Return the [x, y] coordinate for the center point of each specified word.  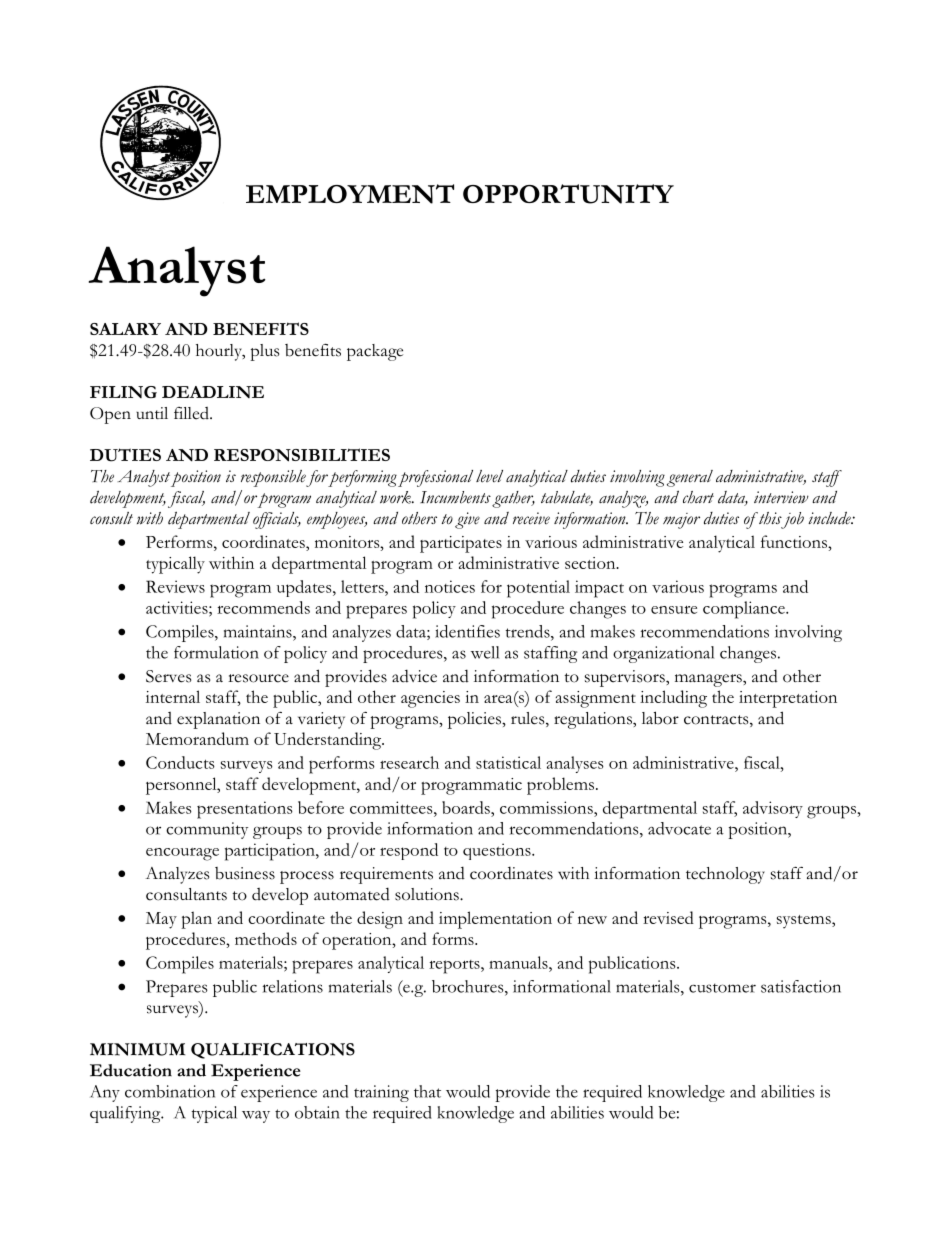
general [690, 478]
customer [722, 988]
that [427, 1091]
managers [709, 680]
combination [170, 1091]
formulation [216, 652]
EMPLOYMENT [350, 194]
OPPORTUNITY [568, 194]
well [485, 652]
